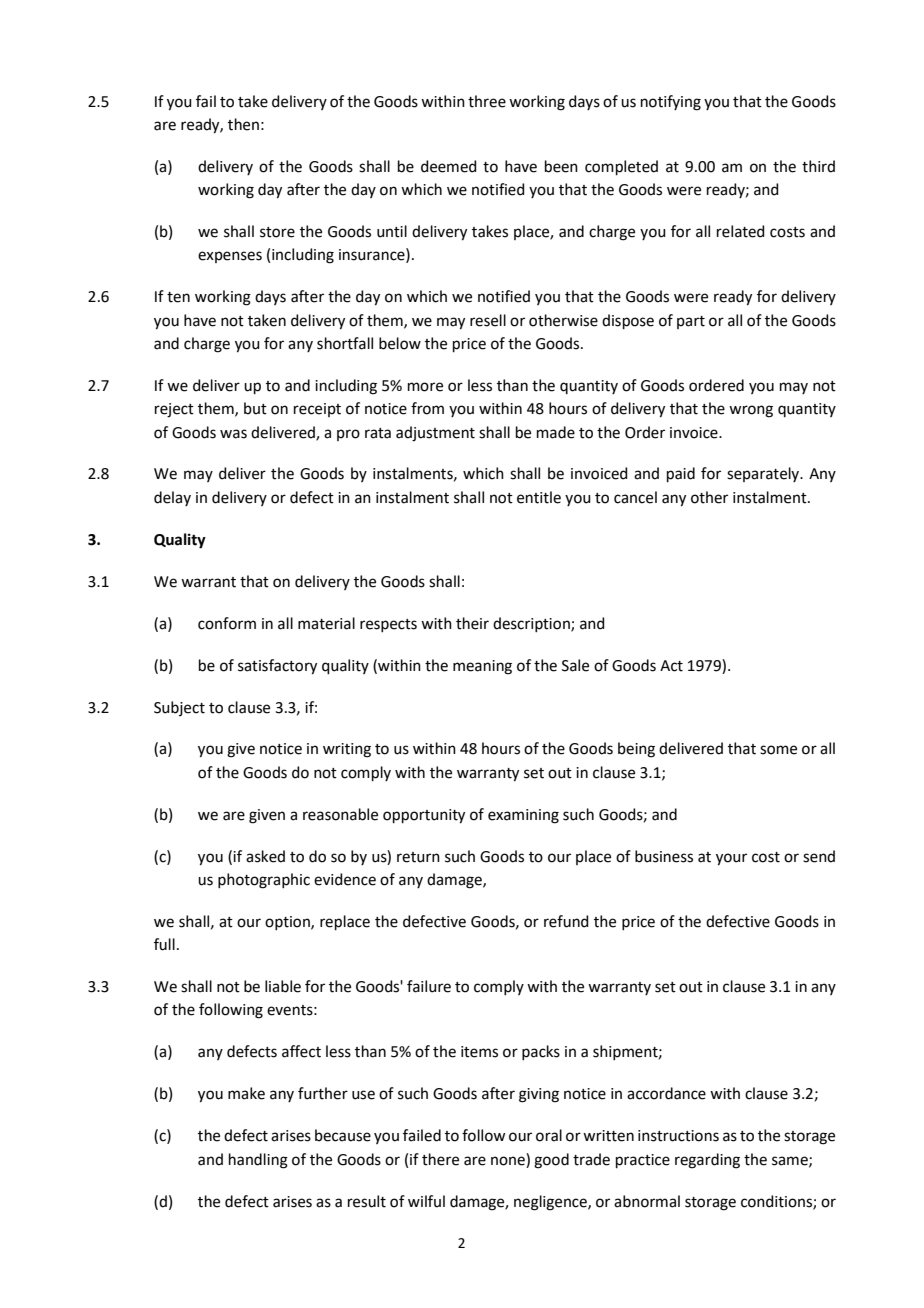 This screenshot has height=1308, width=924. Describe the element at coordinates (227, 623) in the screenshot. I see `conform` at that location.
